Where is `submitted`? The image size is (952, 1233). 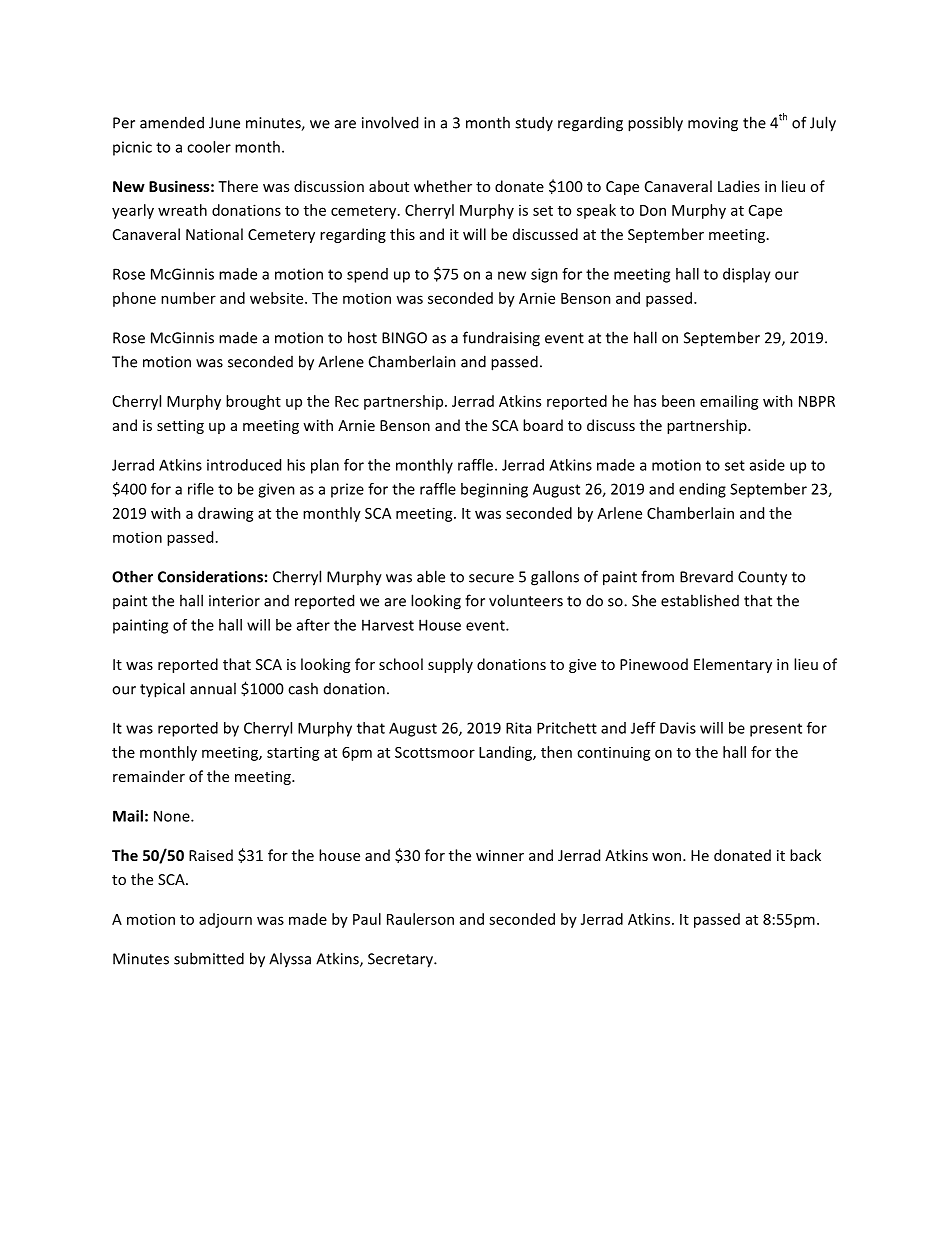
submitted is located at coordinates (209, 958).
